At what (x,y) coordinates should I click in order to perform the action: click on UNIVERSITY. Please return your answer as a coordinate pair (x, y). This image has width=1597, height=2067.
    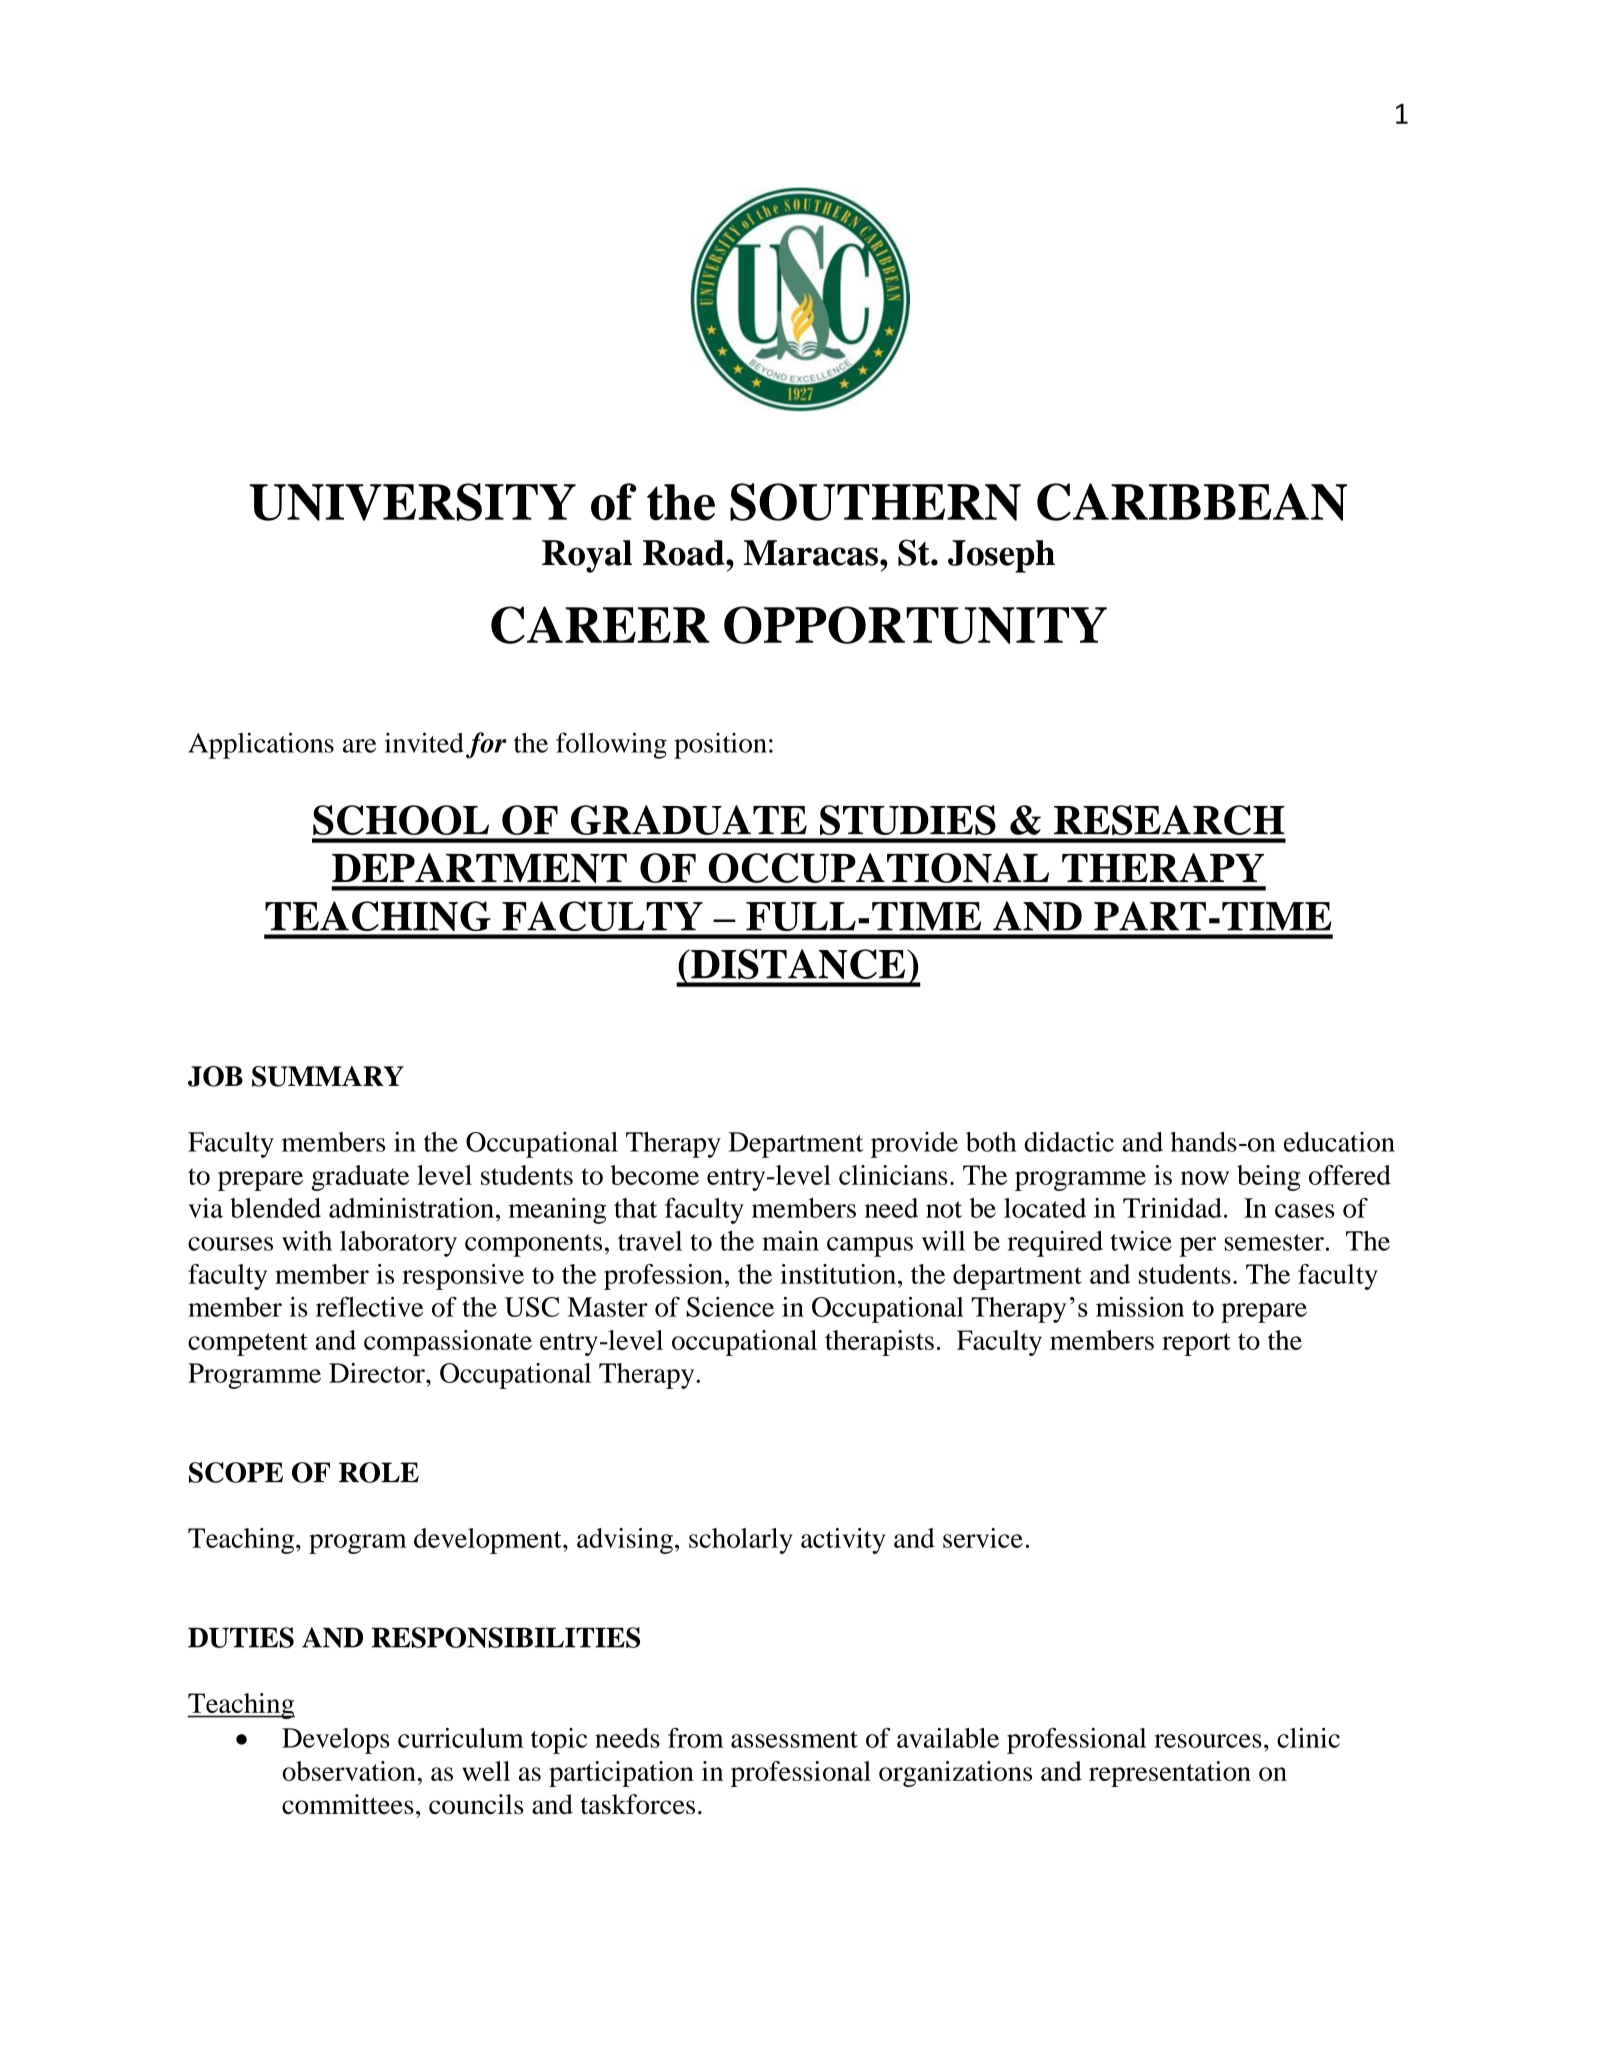
    Looking at the image, I should click on (413, 502).
